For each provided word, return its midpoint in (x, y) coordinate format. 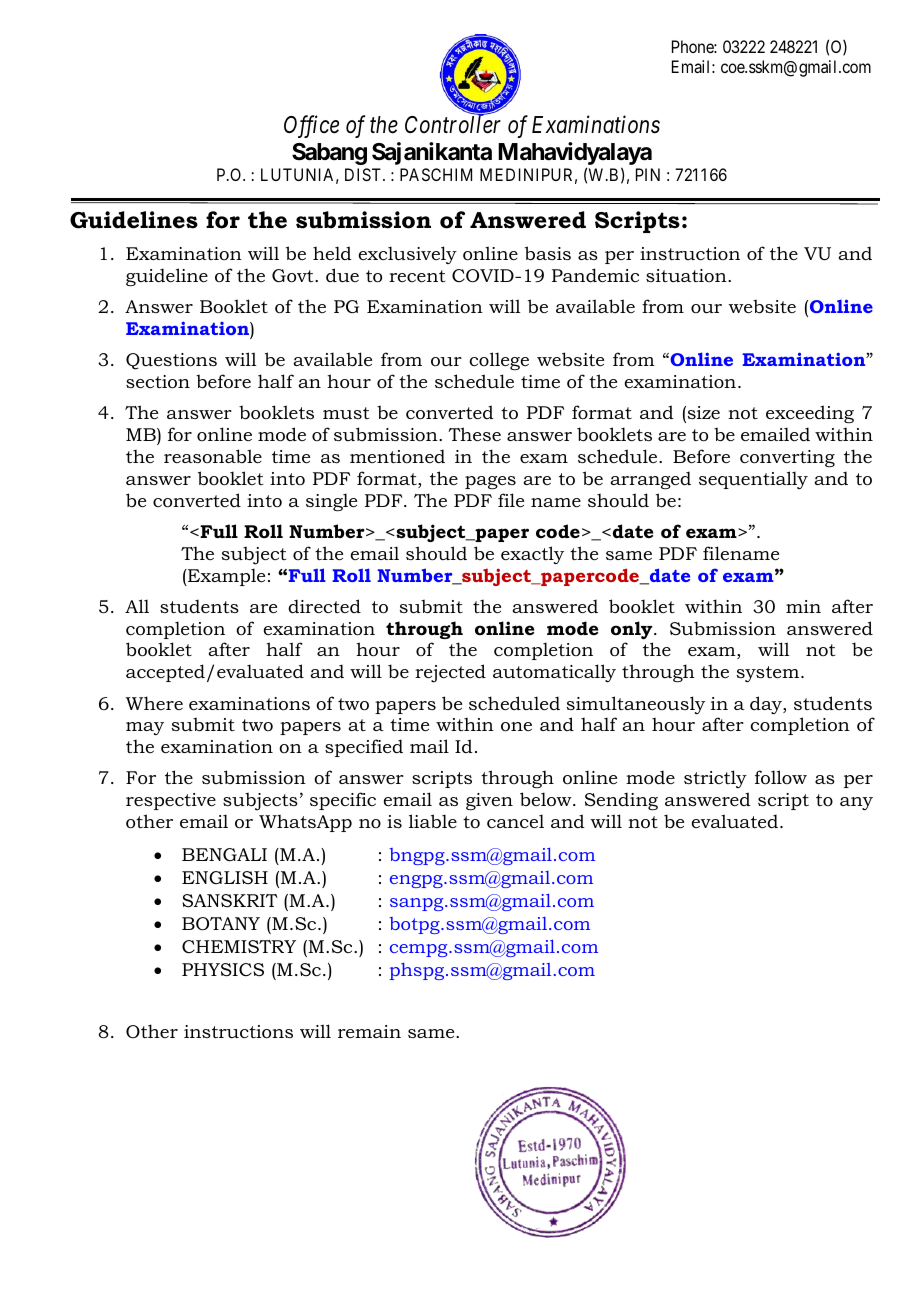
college (499, 361)
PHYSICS (223, 970)
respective (171, 801)
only (633, 630)
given (489, 801)
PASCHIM (436, 174)
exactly (532, 555)
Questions (171, 361)
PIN (648, 174)
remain (369, 1031)
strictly (715, 779)
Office (311, 127)
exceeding (810, 414)
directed (324, 606)
